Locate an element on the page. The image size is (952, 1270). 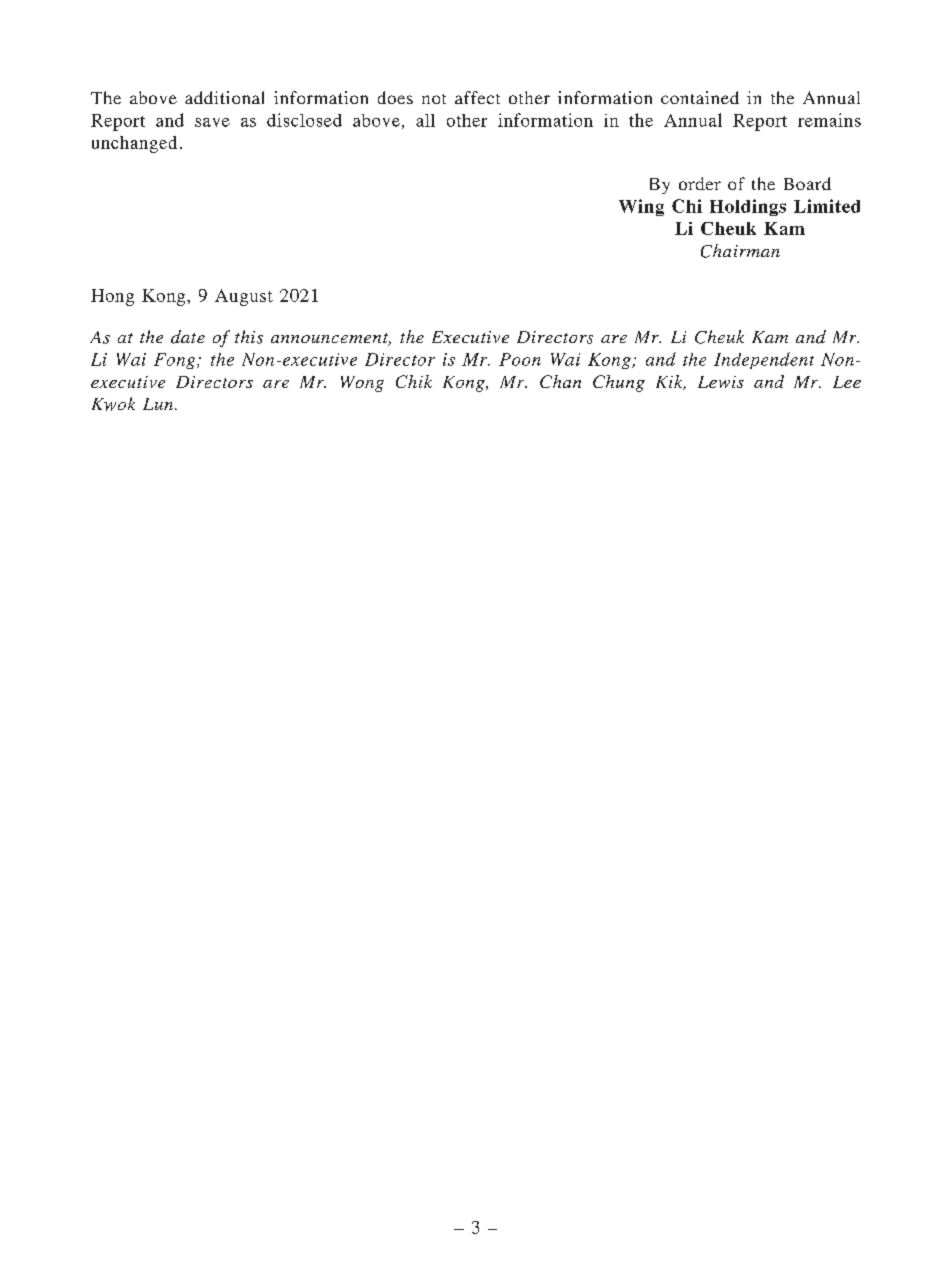
contained is located at coordinates (700, 97).
